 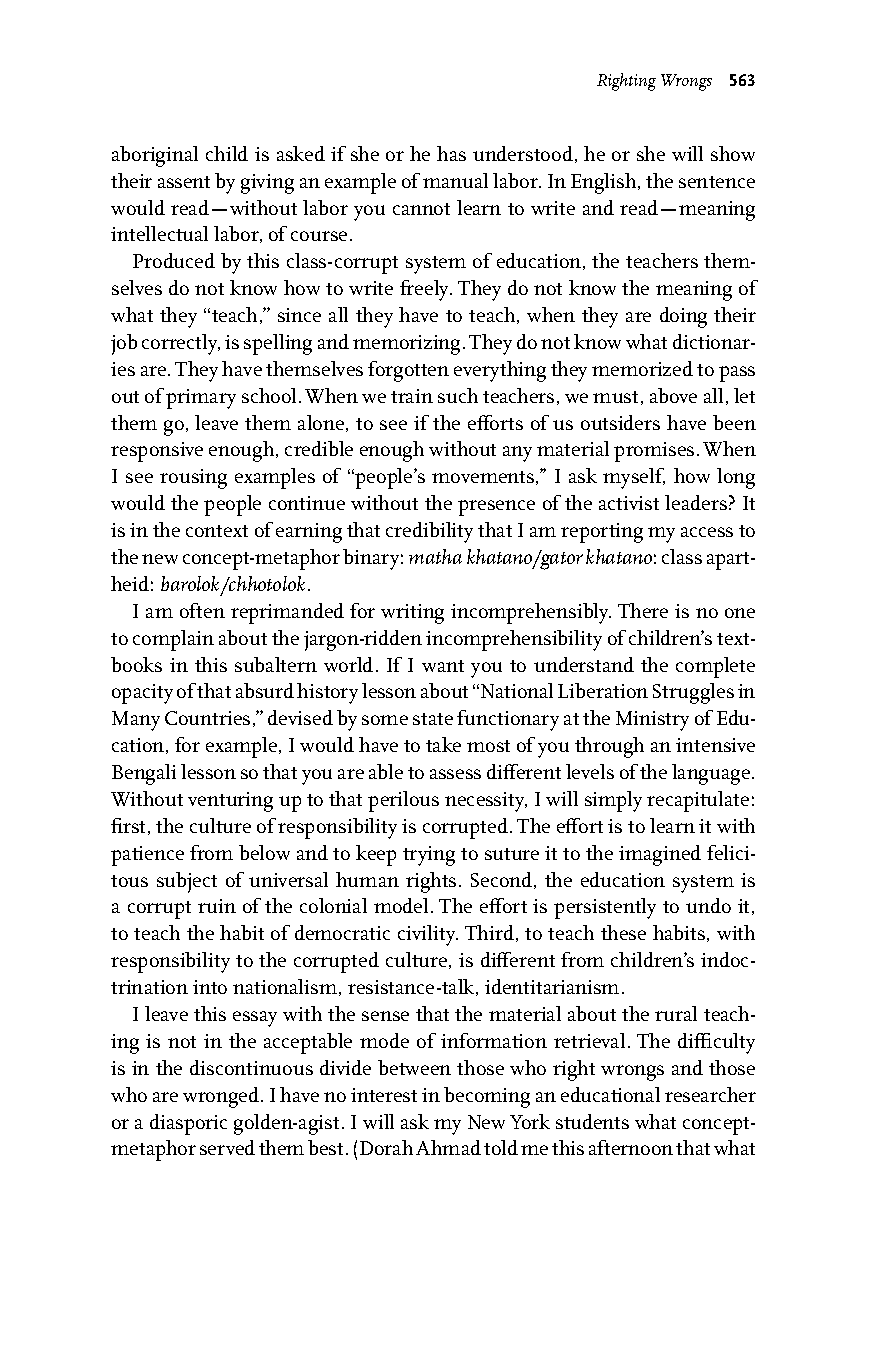 What do you see at coordinates (207, 718) in the document?
I see `Countries` at bounding box center [207, 718].
